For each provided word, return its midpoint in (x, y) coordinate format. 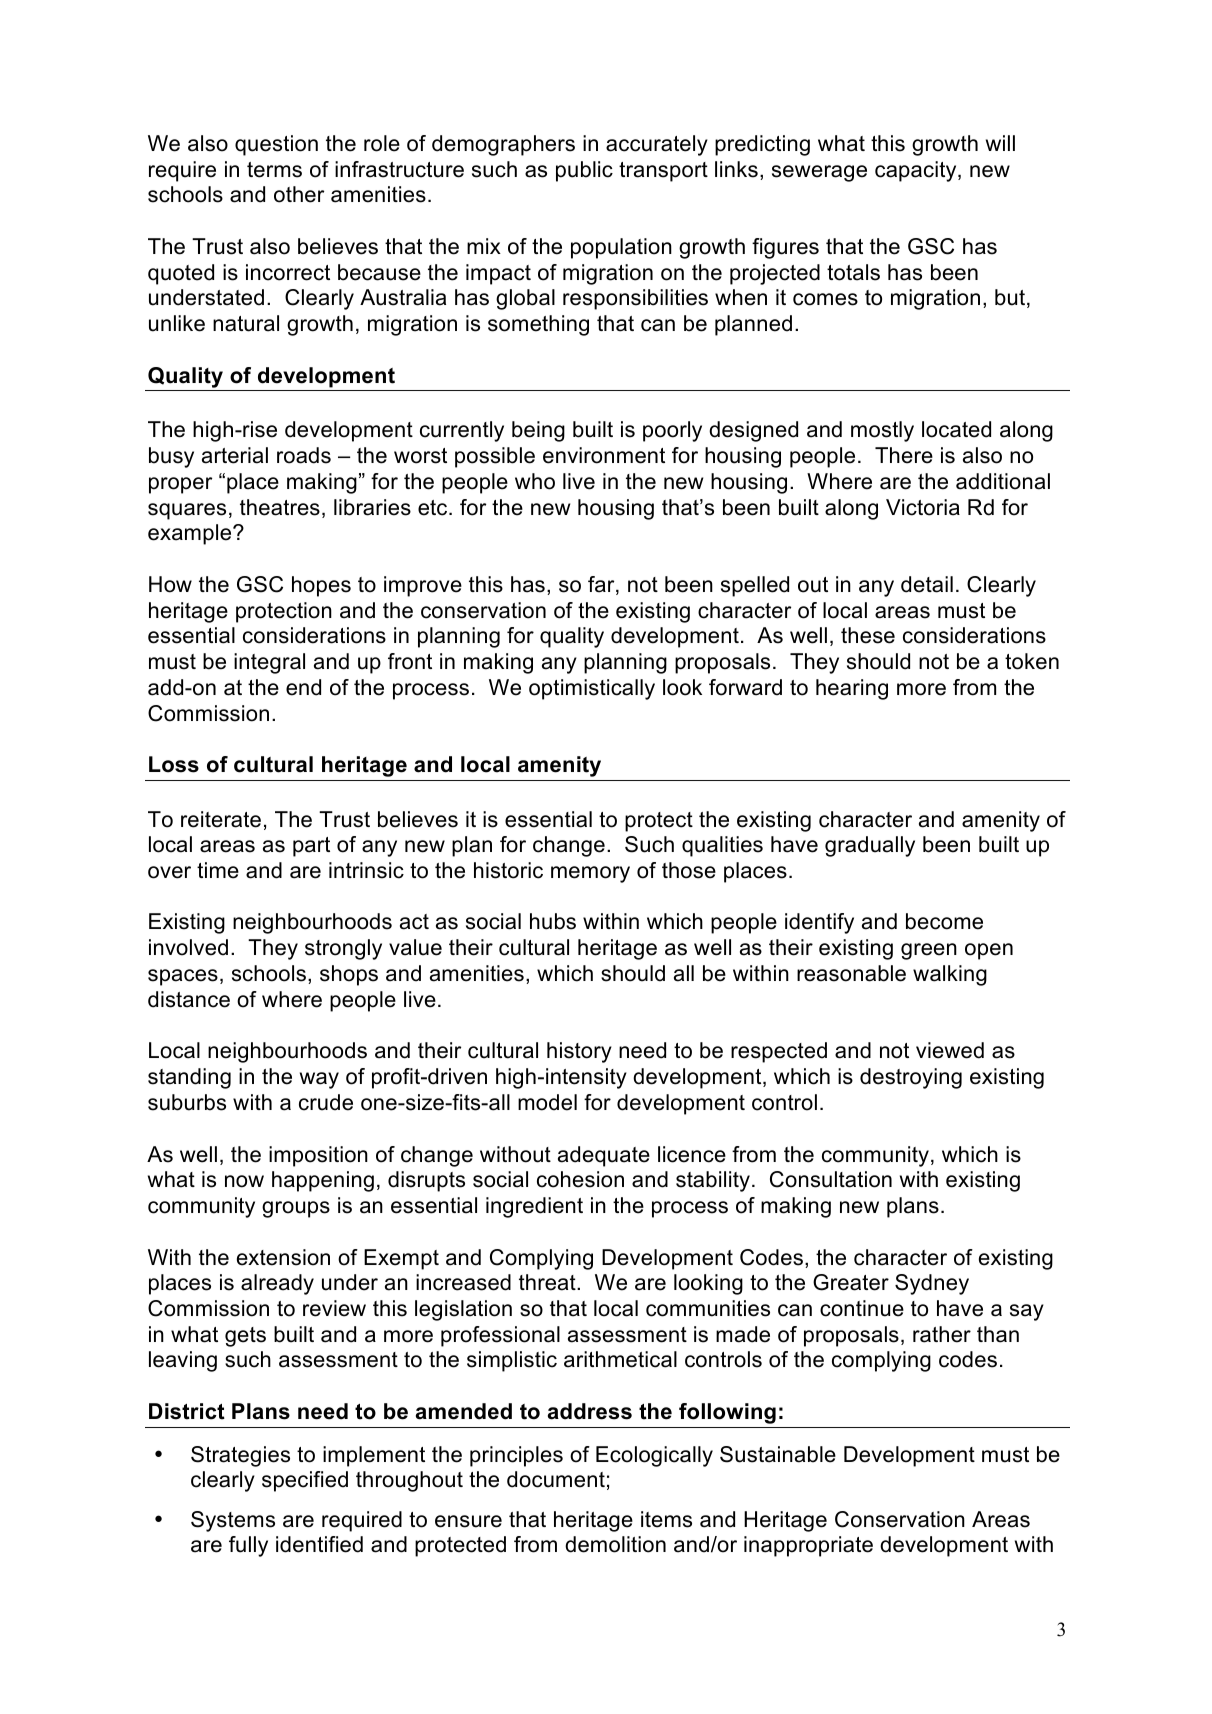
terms (274, 170)
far (602, 585)
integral (269, 663)
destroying (911, 1078)
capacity (917, 171)
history (579, 1052)
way (319, 1080)
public (584, 171)
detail (927, 584)
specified (305, 1481)
